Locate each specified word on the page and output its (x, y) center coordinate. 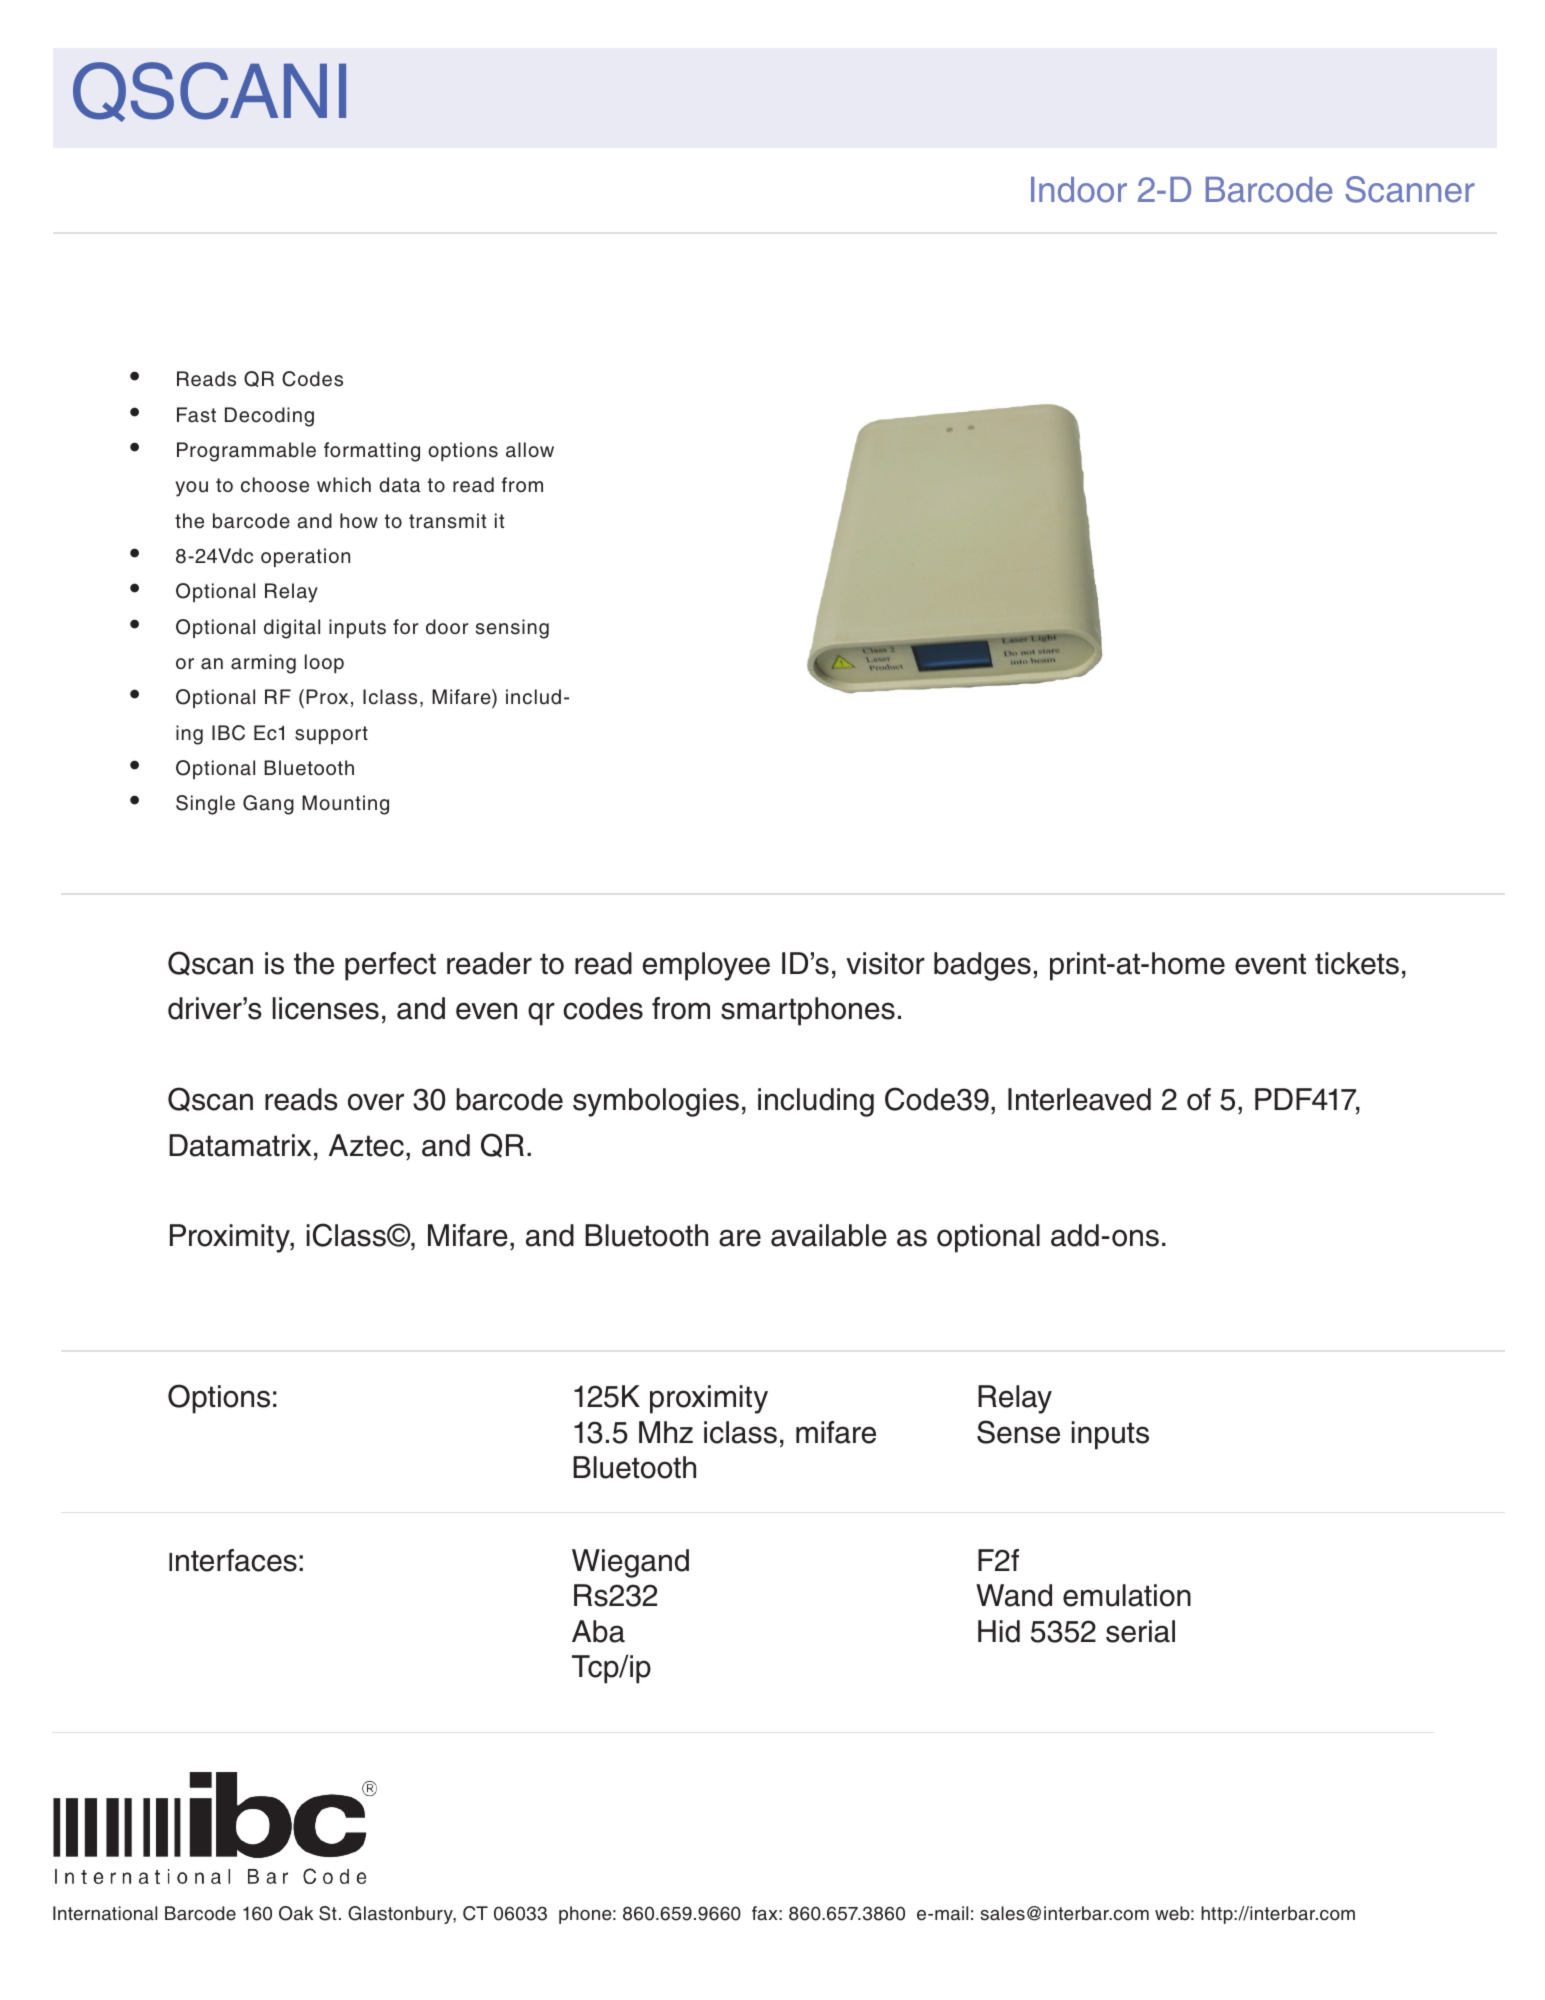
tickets (1357, 963)
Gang (268, 805)
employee (706, 966)
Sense (1018, 1432)
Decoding (269, 417)
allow (530, 450)
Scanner (1410, 189)
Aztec (366, 1145)
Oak (296, 1913)
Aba (598, 1631)
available (829, 1235)
